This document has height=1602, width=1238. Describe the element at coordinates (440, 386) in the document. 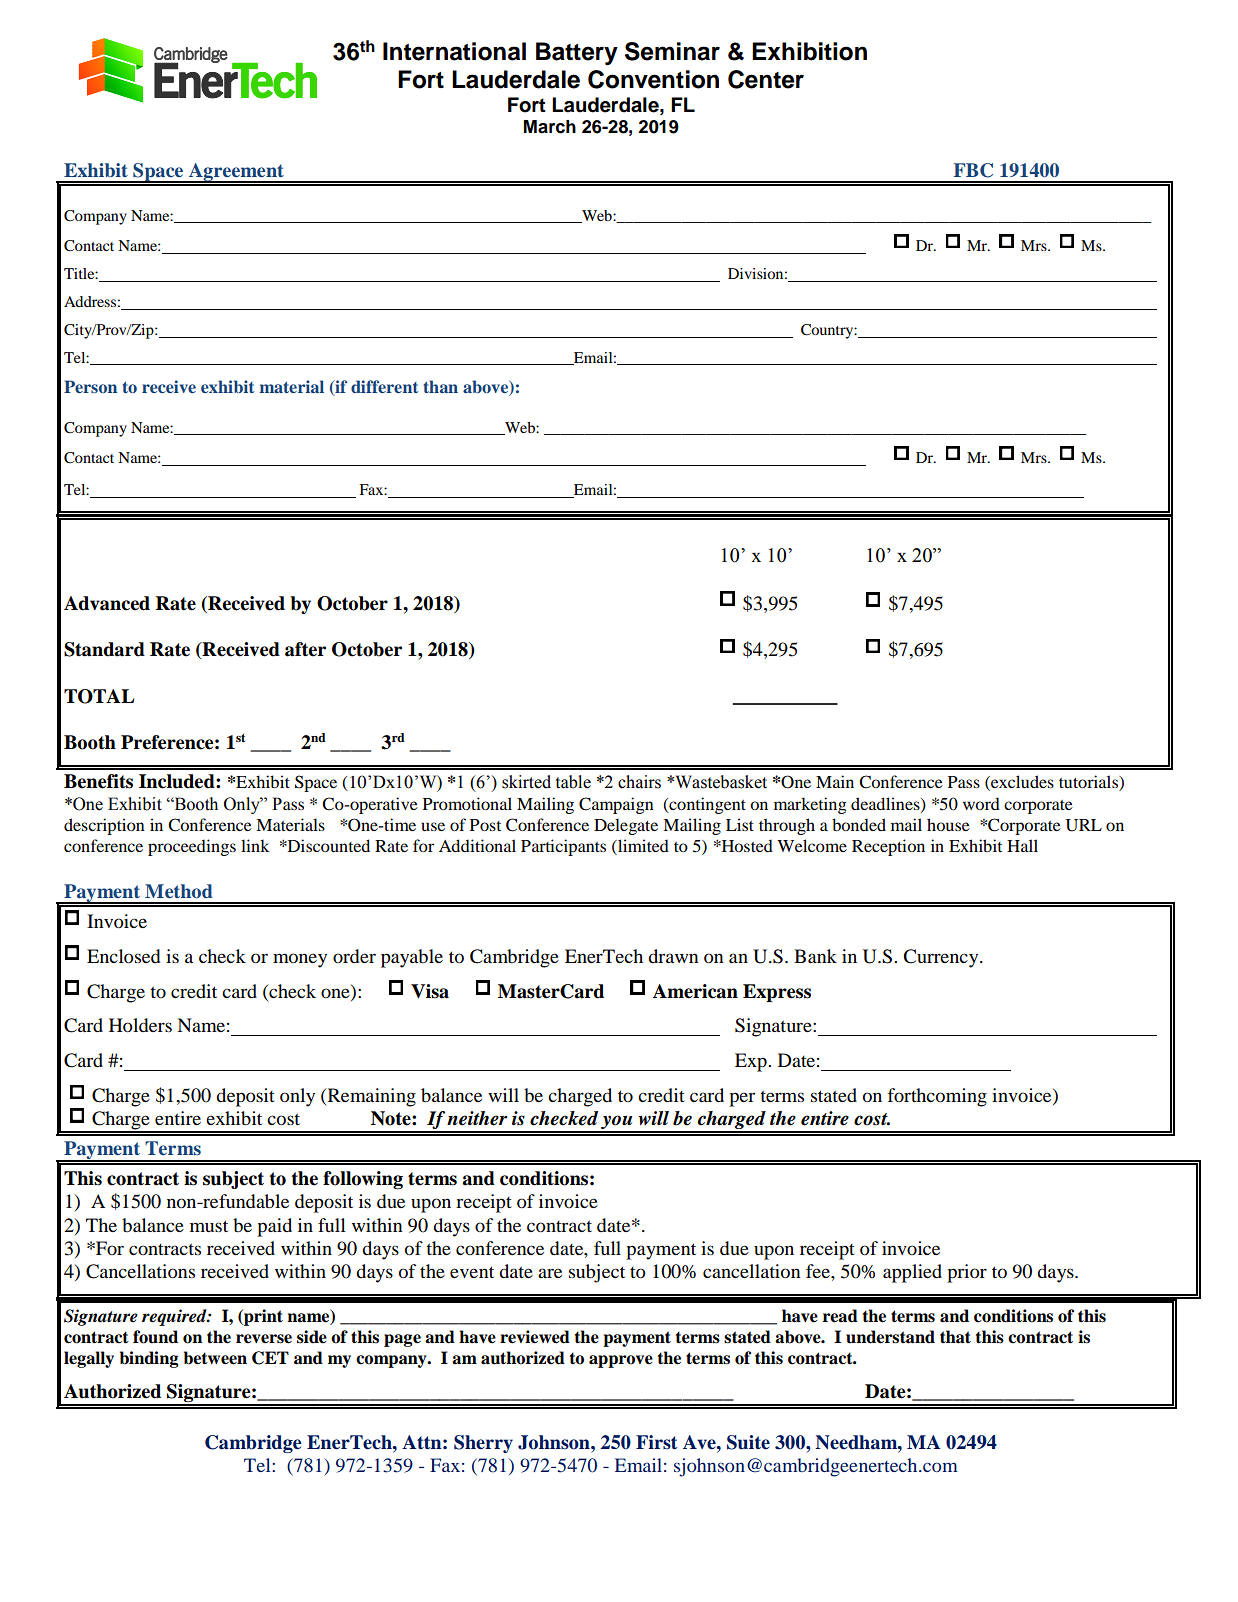

I see `than` at that location.
